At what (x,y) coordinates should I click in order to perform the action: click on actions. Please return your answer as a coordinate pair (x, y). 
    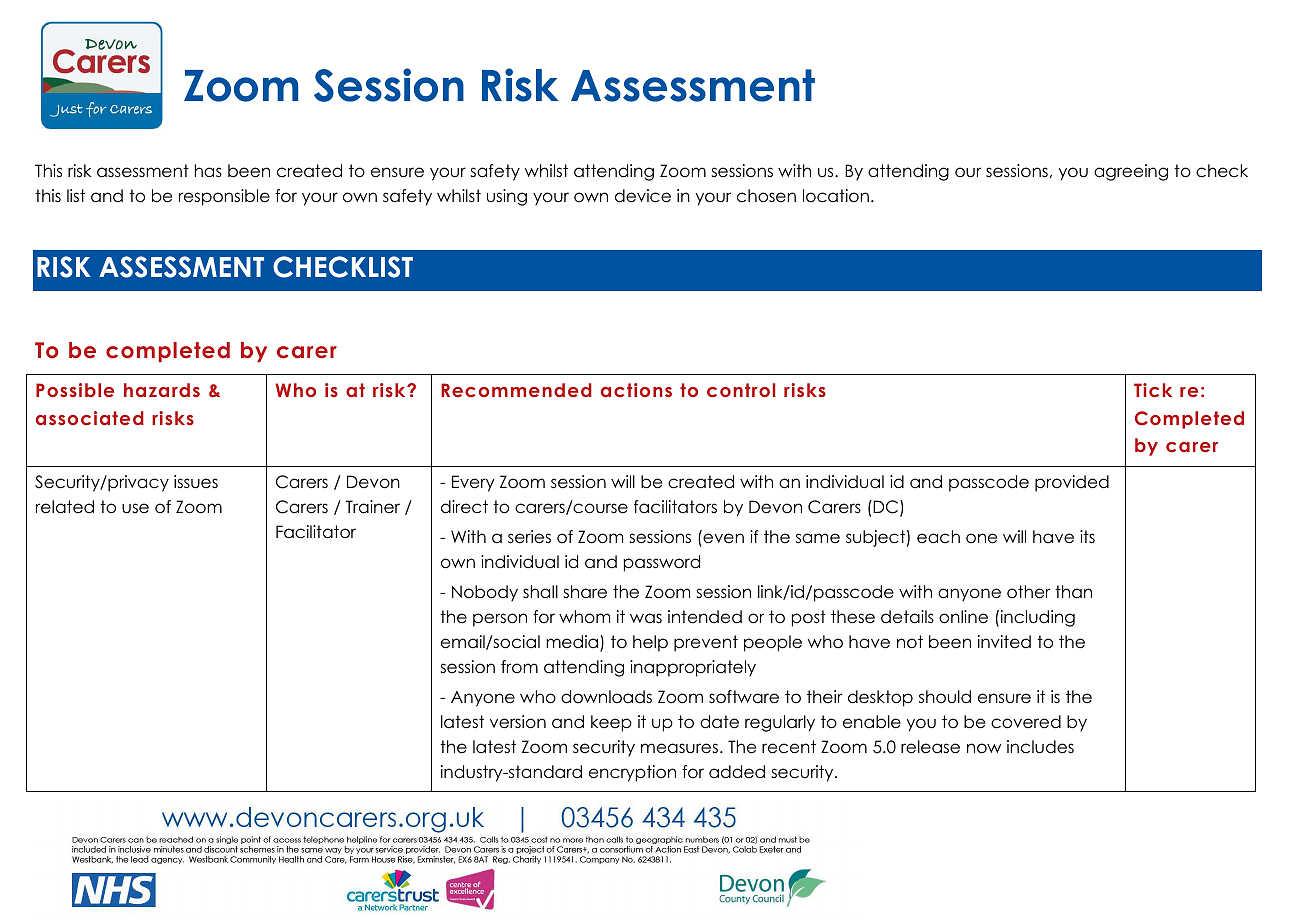
    Looking at the image, I should click on (636, 390).
